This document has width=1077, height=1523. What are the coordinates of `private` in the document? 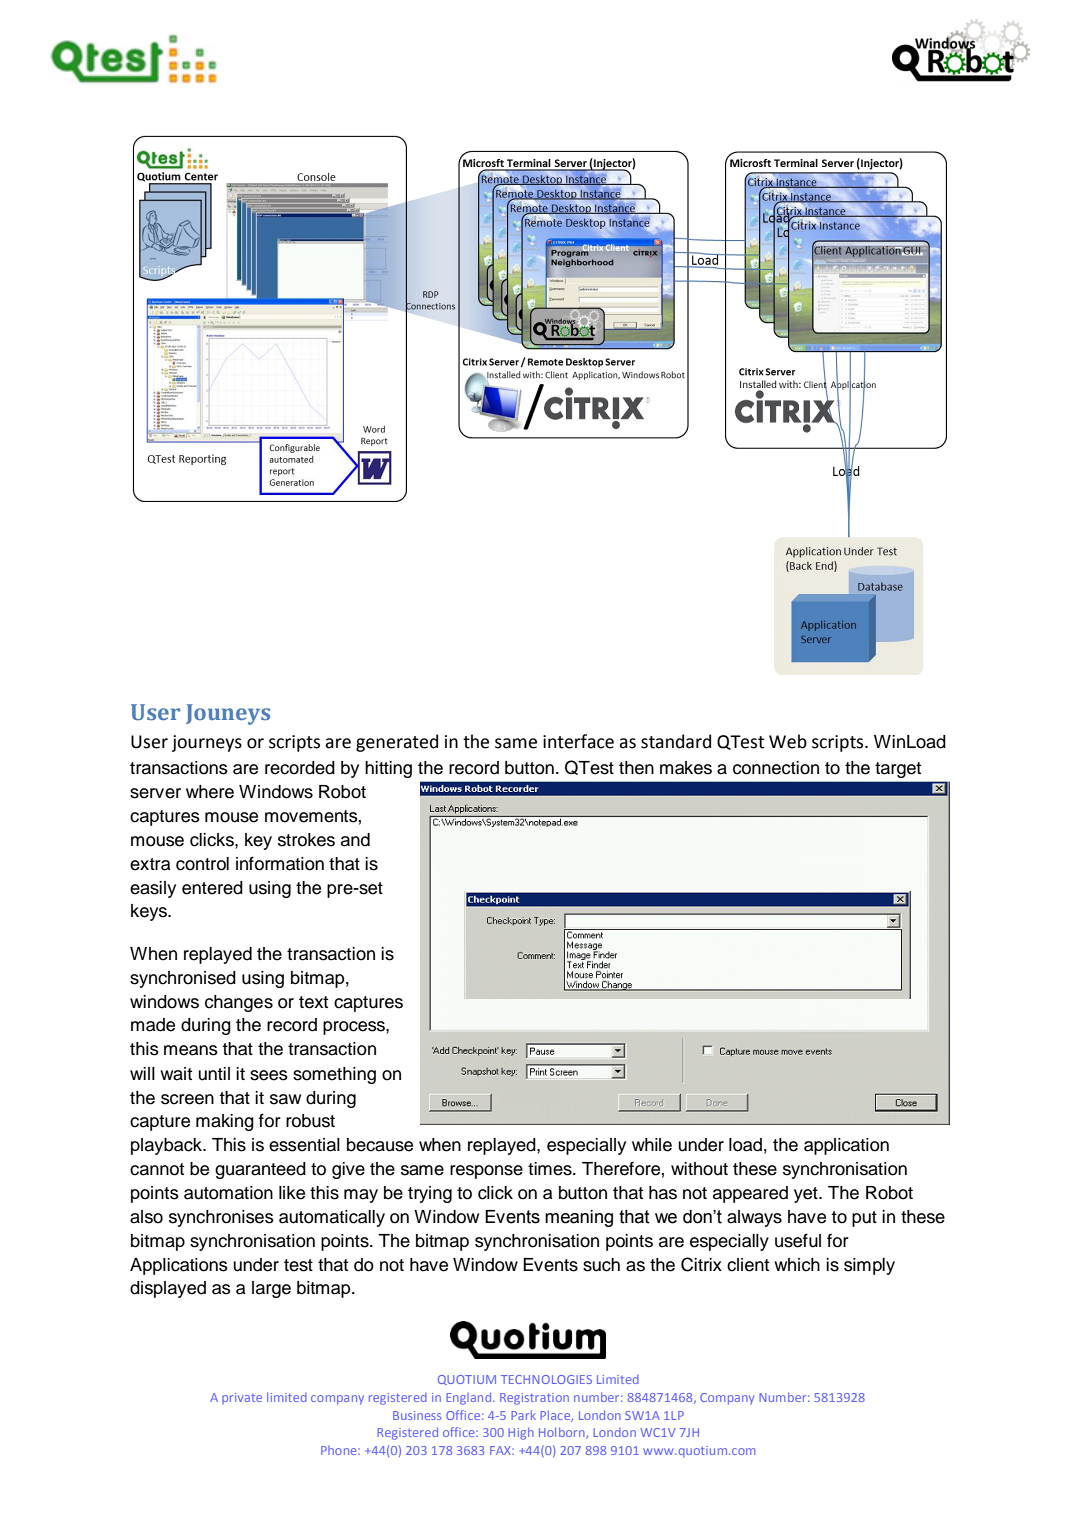 It's located at (242, 1398).
